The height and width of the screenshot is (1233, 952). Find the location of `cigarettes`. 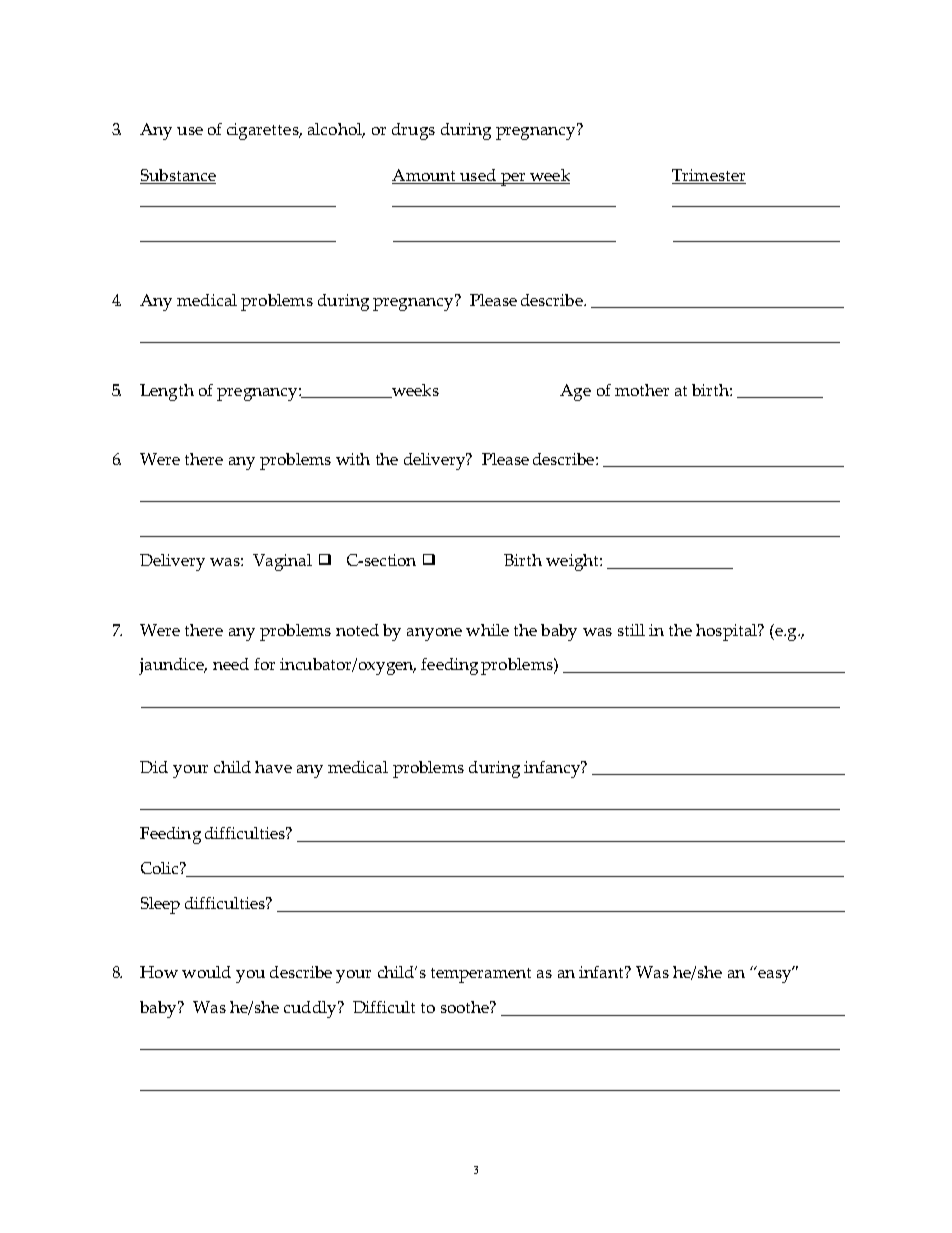

cigarettes is located at coordinates (264, 131).
